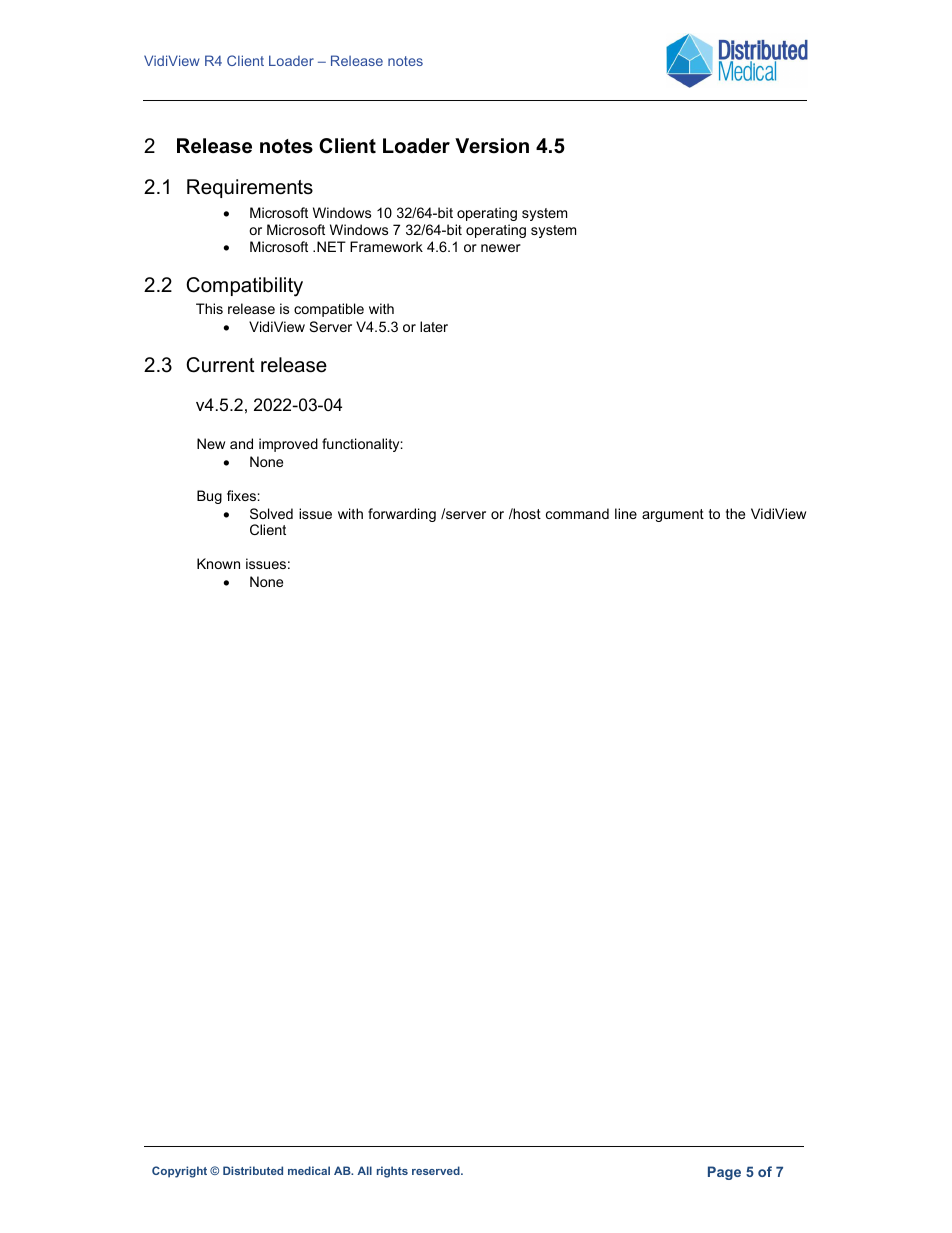 This screenshot has height=1233, width=952. Describe the element at coordinates (673, 515) in the screenshot. I see `argument` at that location.
